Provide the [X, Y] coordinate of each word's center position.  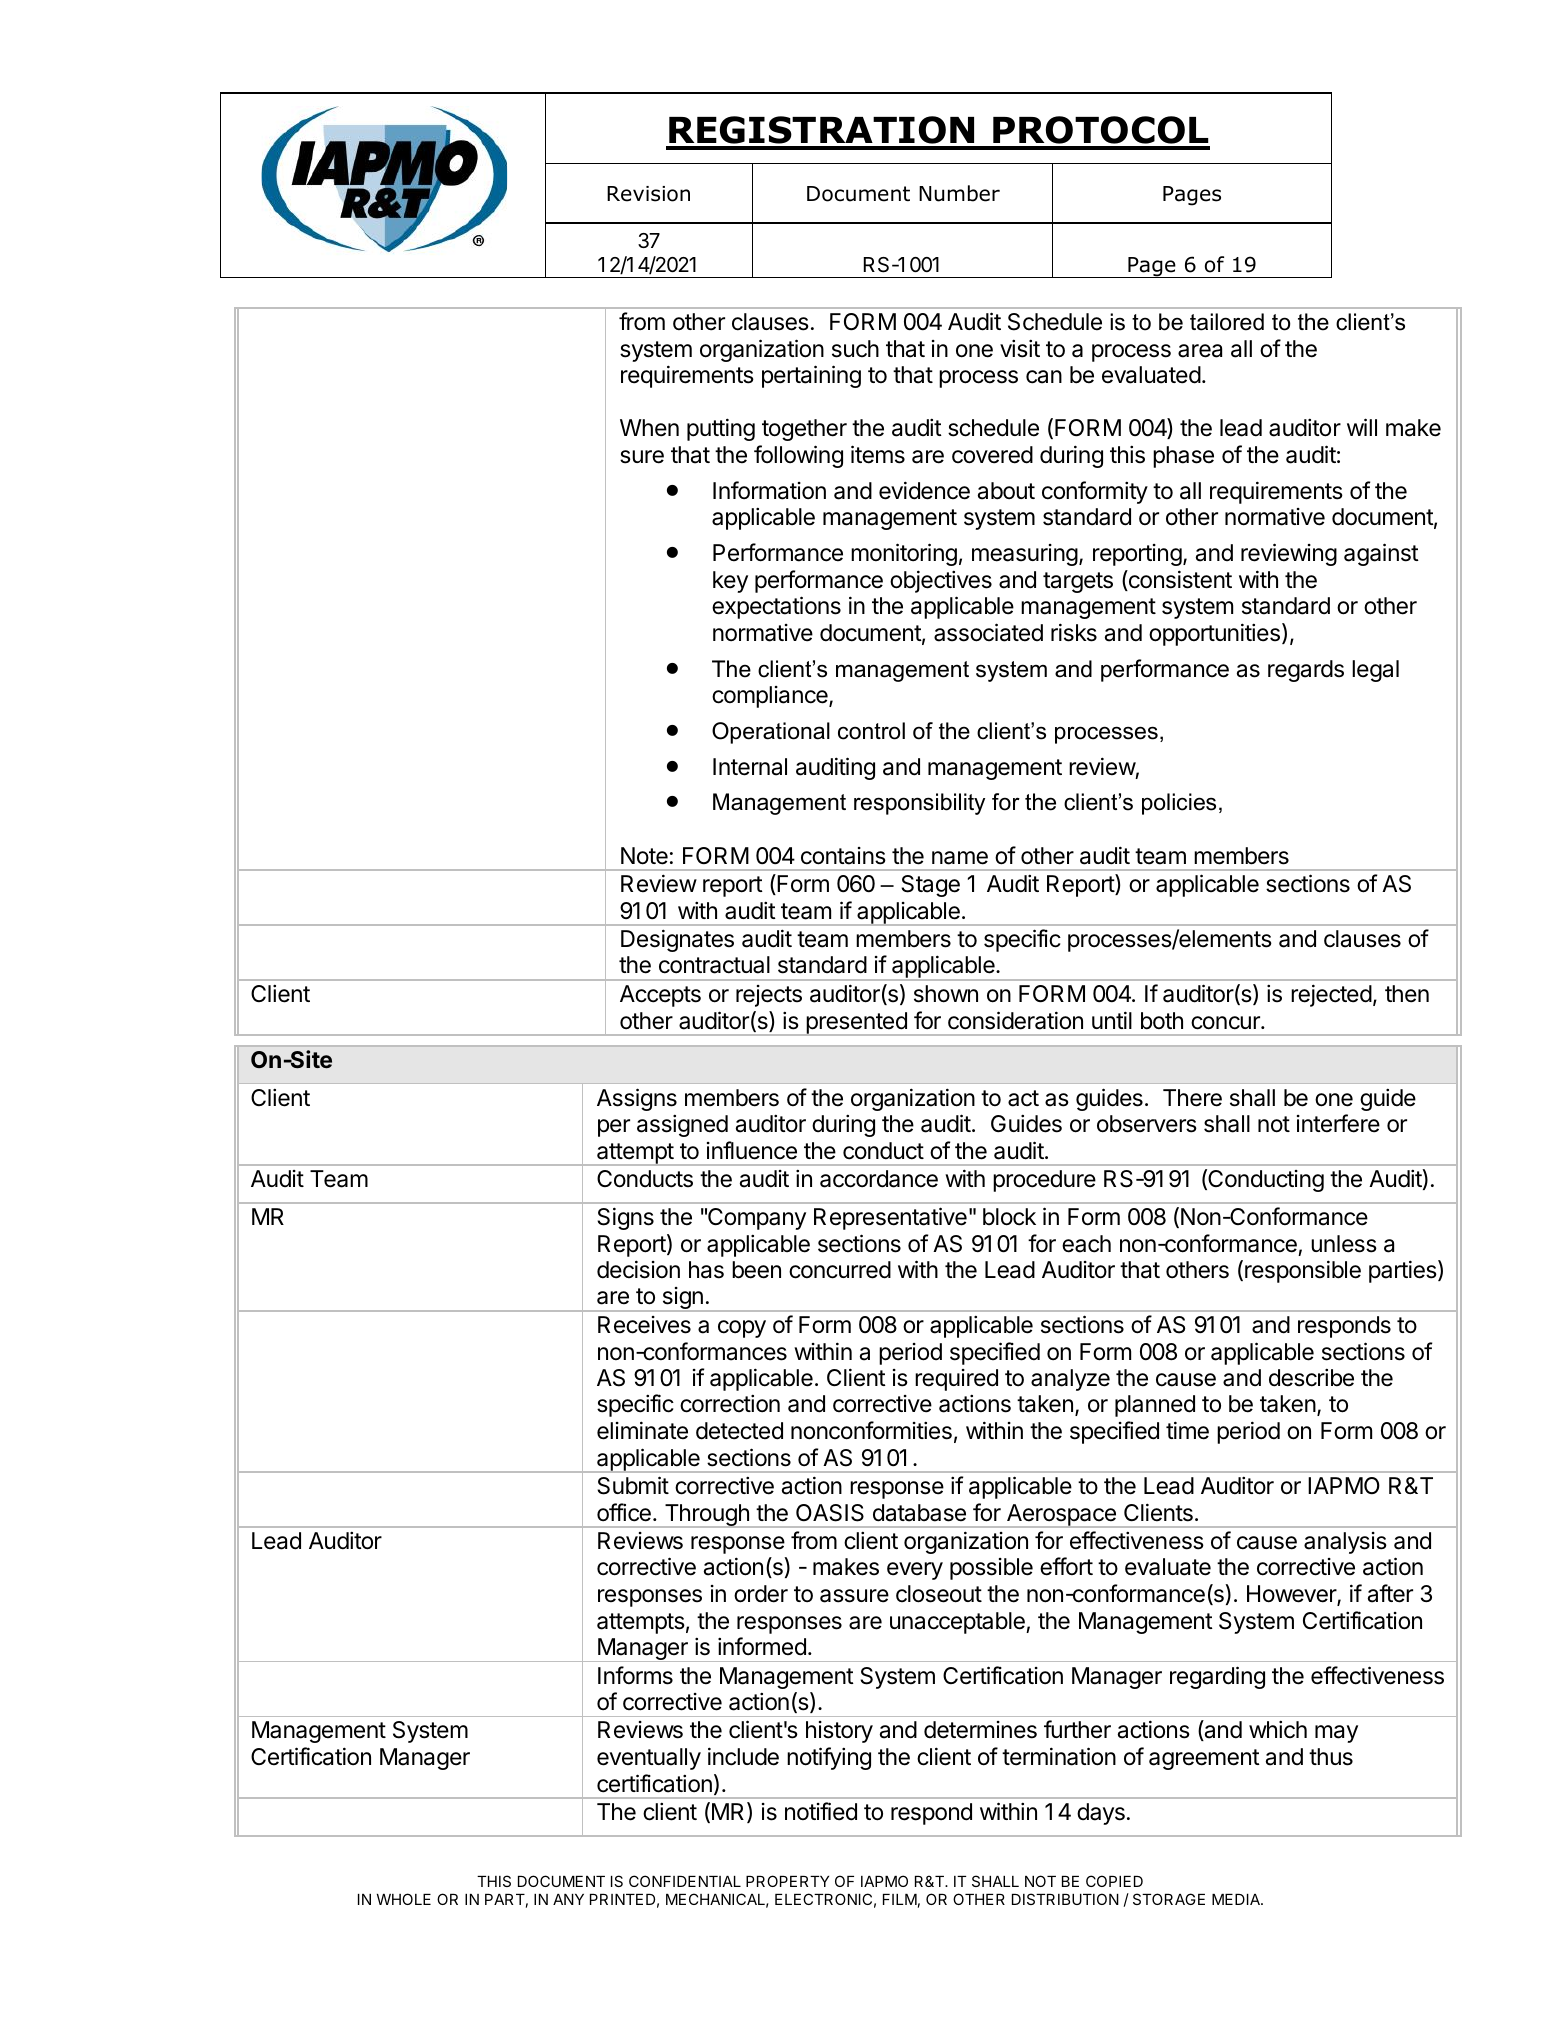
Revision [648, 194]
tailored [1227, 322]
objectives [941, 581]
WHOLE [404, 1899]
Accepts [660, 996]
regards [1306, 671]
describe [1311, 1377]
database [919, 1513]
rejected [1331, 995]
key [730, 582]
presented [856, 1024]
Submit [633, 1485]
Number [959, 193]
